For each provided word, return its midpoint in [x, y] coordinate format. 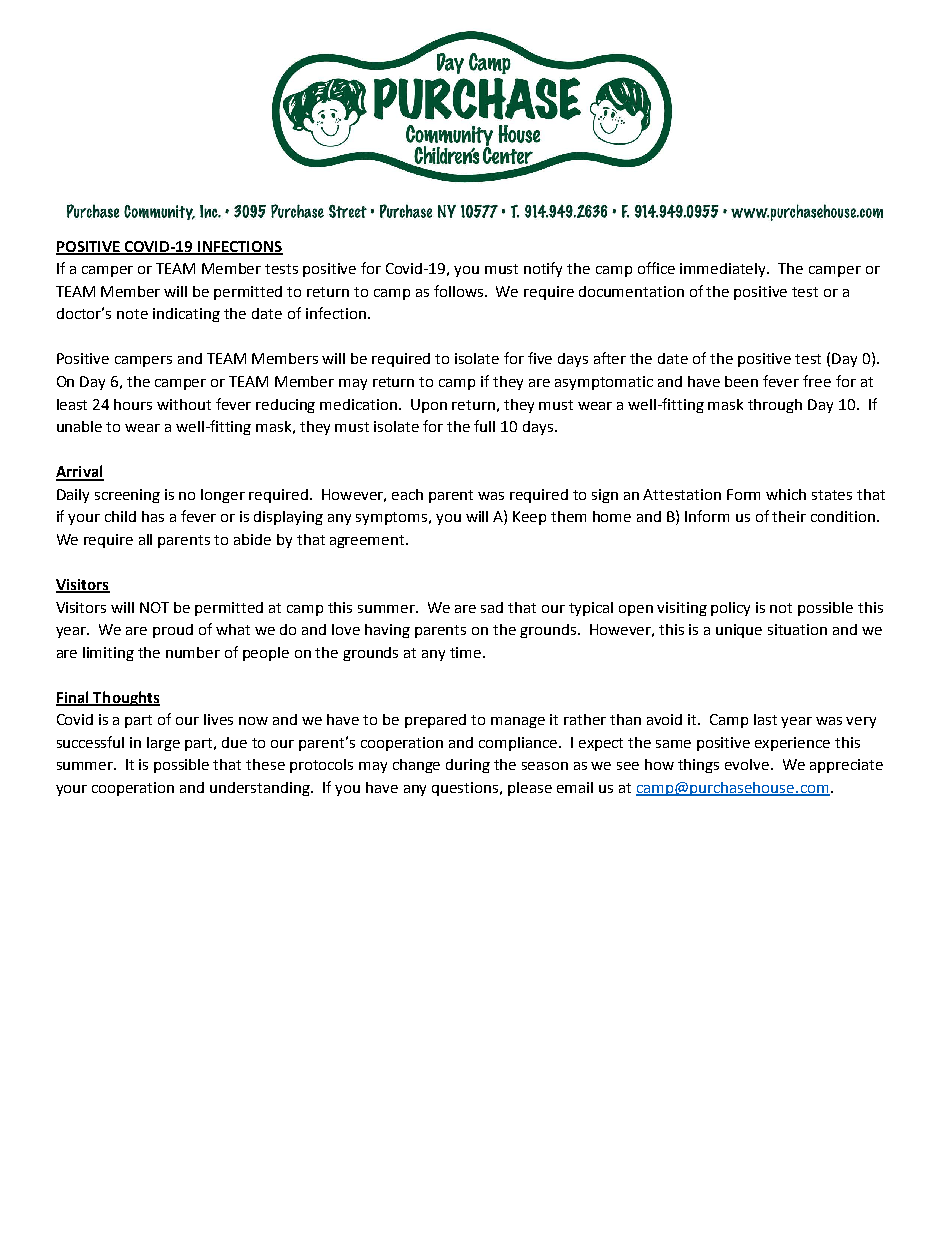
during [468, 766]
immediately [724, 270]
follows [460, 291]
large [163, 744]
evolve [748, 764]
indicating [186, 315]
